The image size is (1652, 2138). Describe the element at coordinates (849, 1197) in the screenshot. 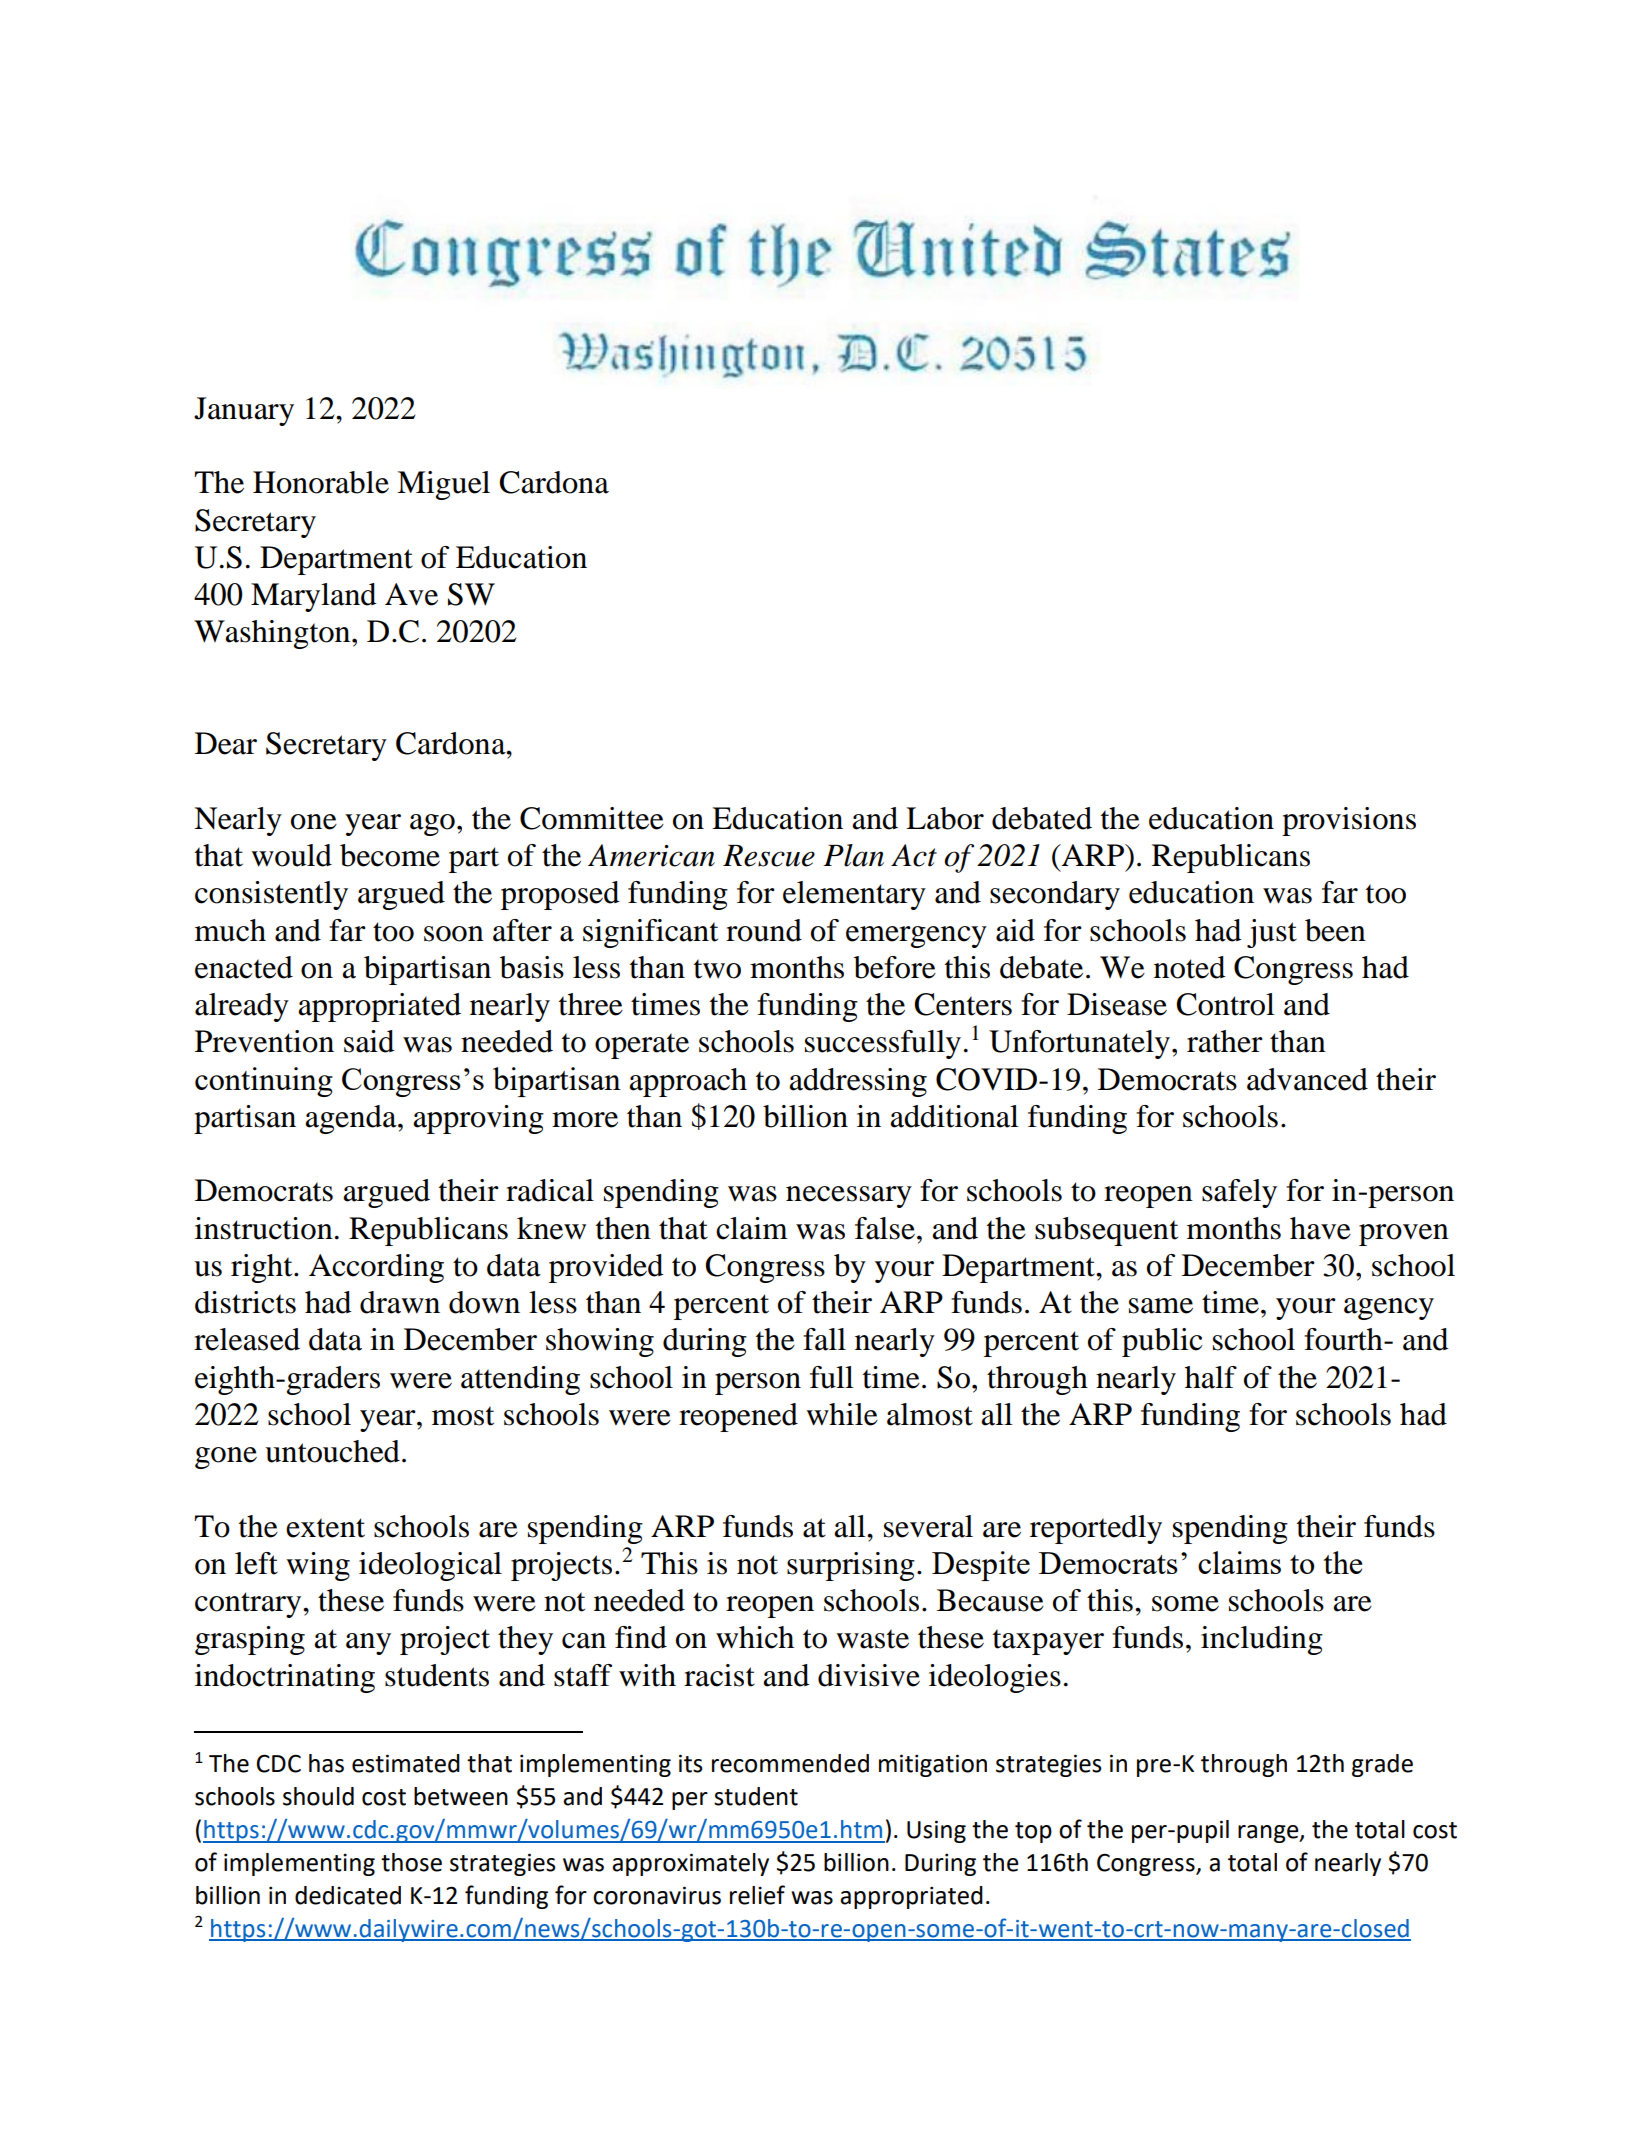

I see `necessary` at that location.
